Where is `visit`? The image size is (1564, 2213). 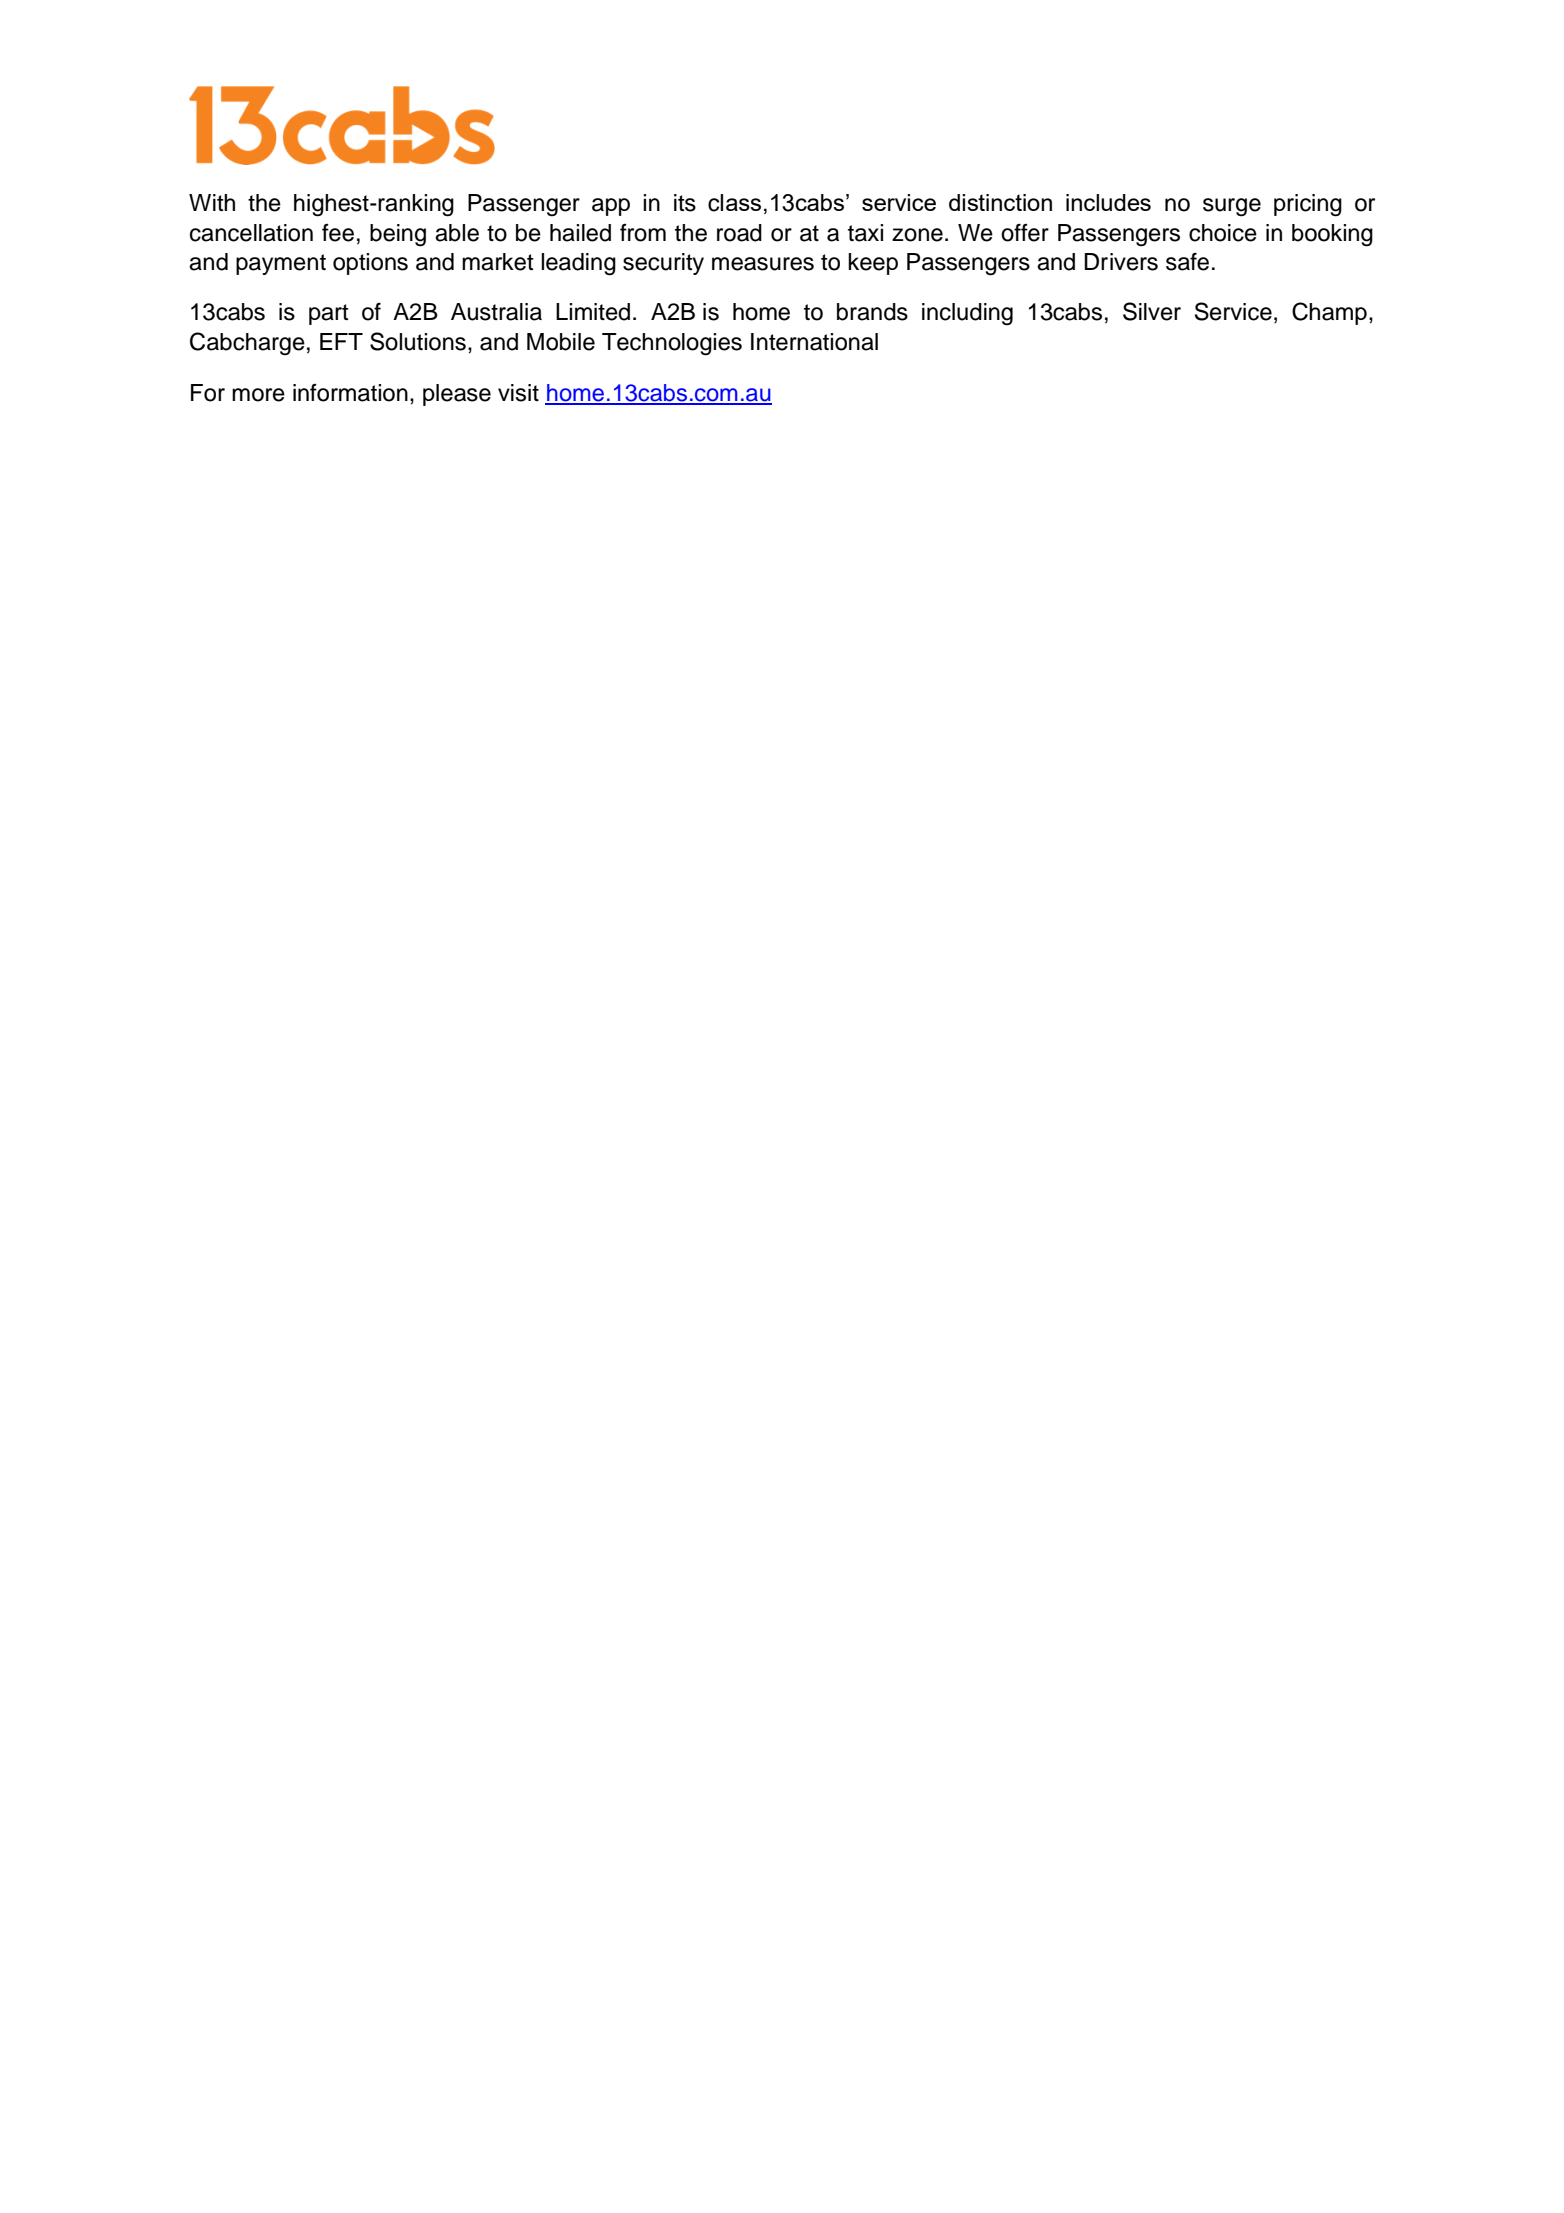
visit is located at coordinates (518, 393).
